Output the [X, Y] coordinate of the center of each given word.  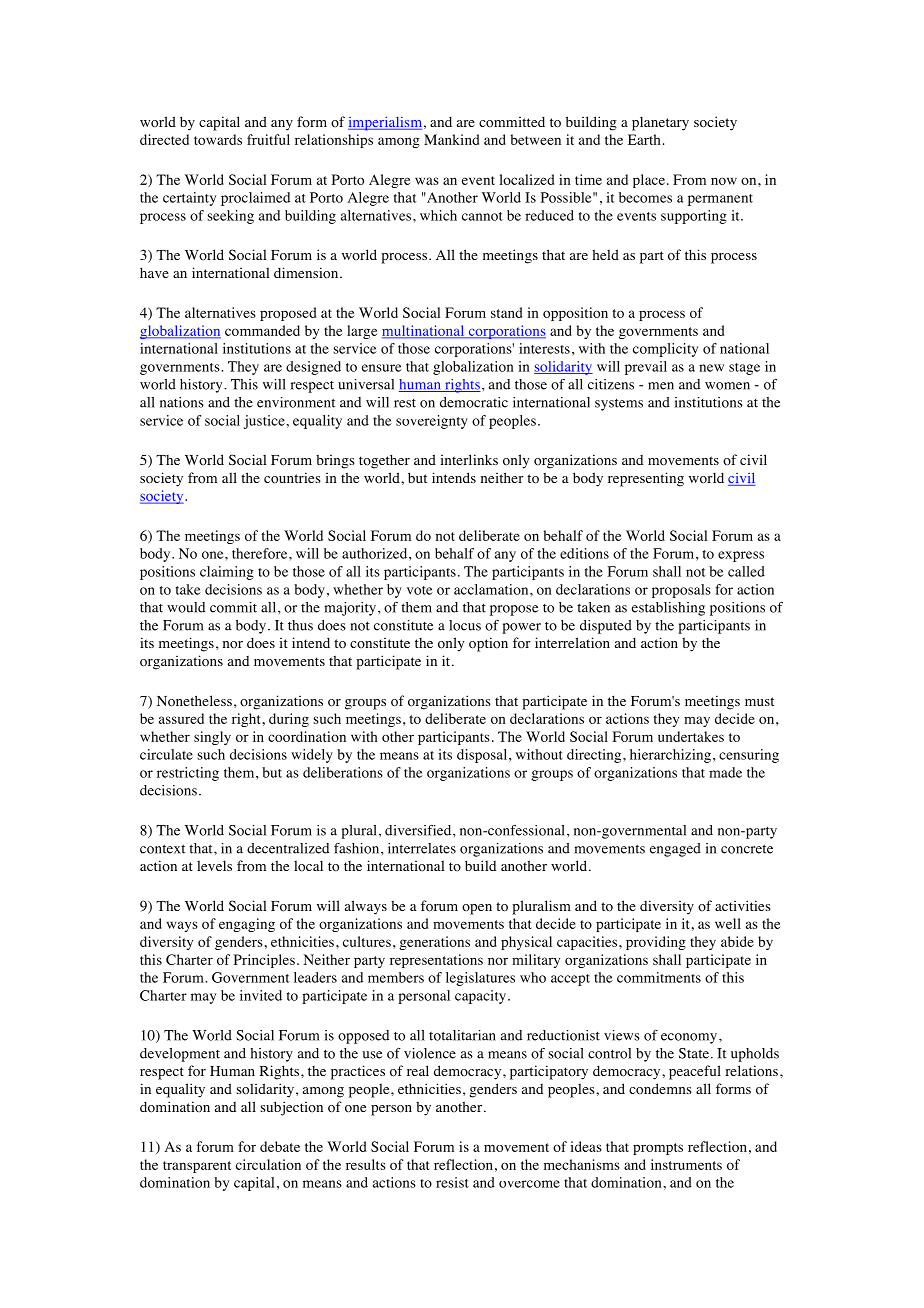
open [477, 909]
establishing [668, 609]
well [728, 923]
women [727, 386]
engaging [247, 925]
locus [465, 625]
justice [265, 422]
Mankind [451, 139]
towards [218, 139]
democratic [474, 402]
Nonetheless [194, 701]
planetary [660, 123]
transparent [197, 1167]
